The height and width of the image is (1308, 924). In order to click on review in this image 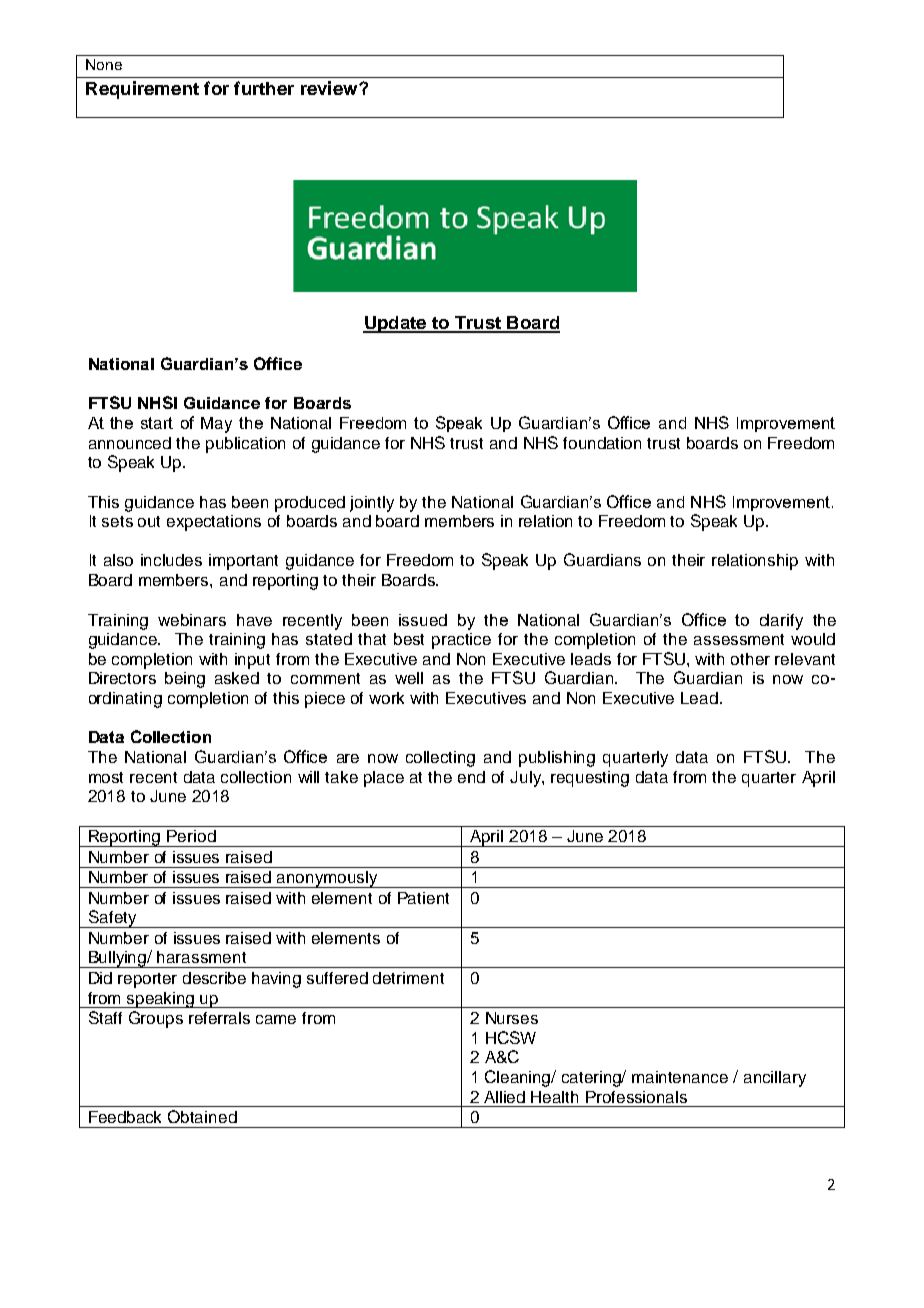, I will do `click(330, 88)`.
